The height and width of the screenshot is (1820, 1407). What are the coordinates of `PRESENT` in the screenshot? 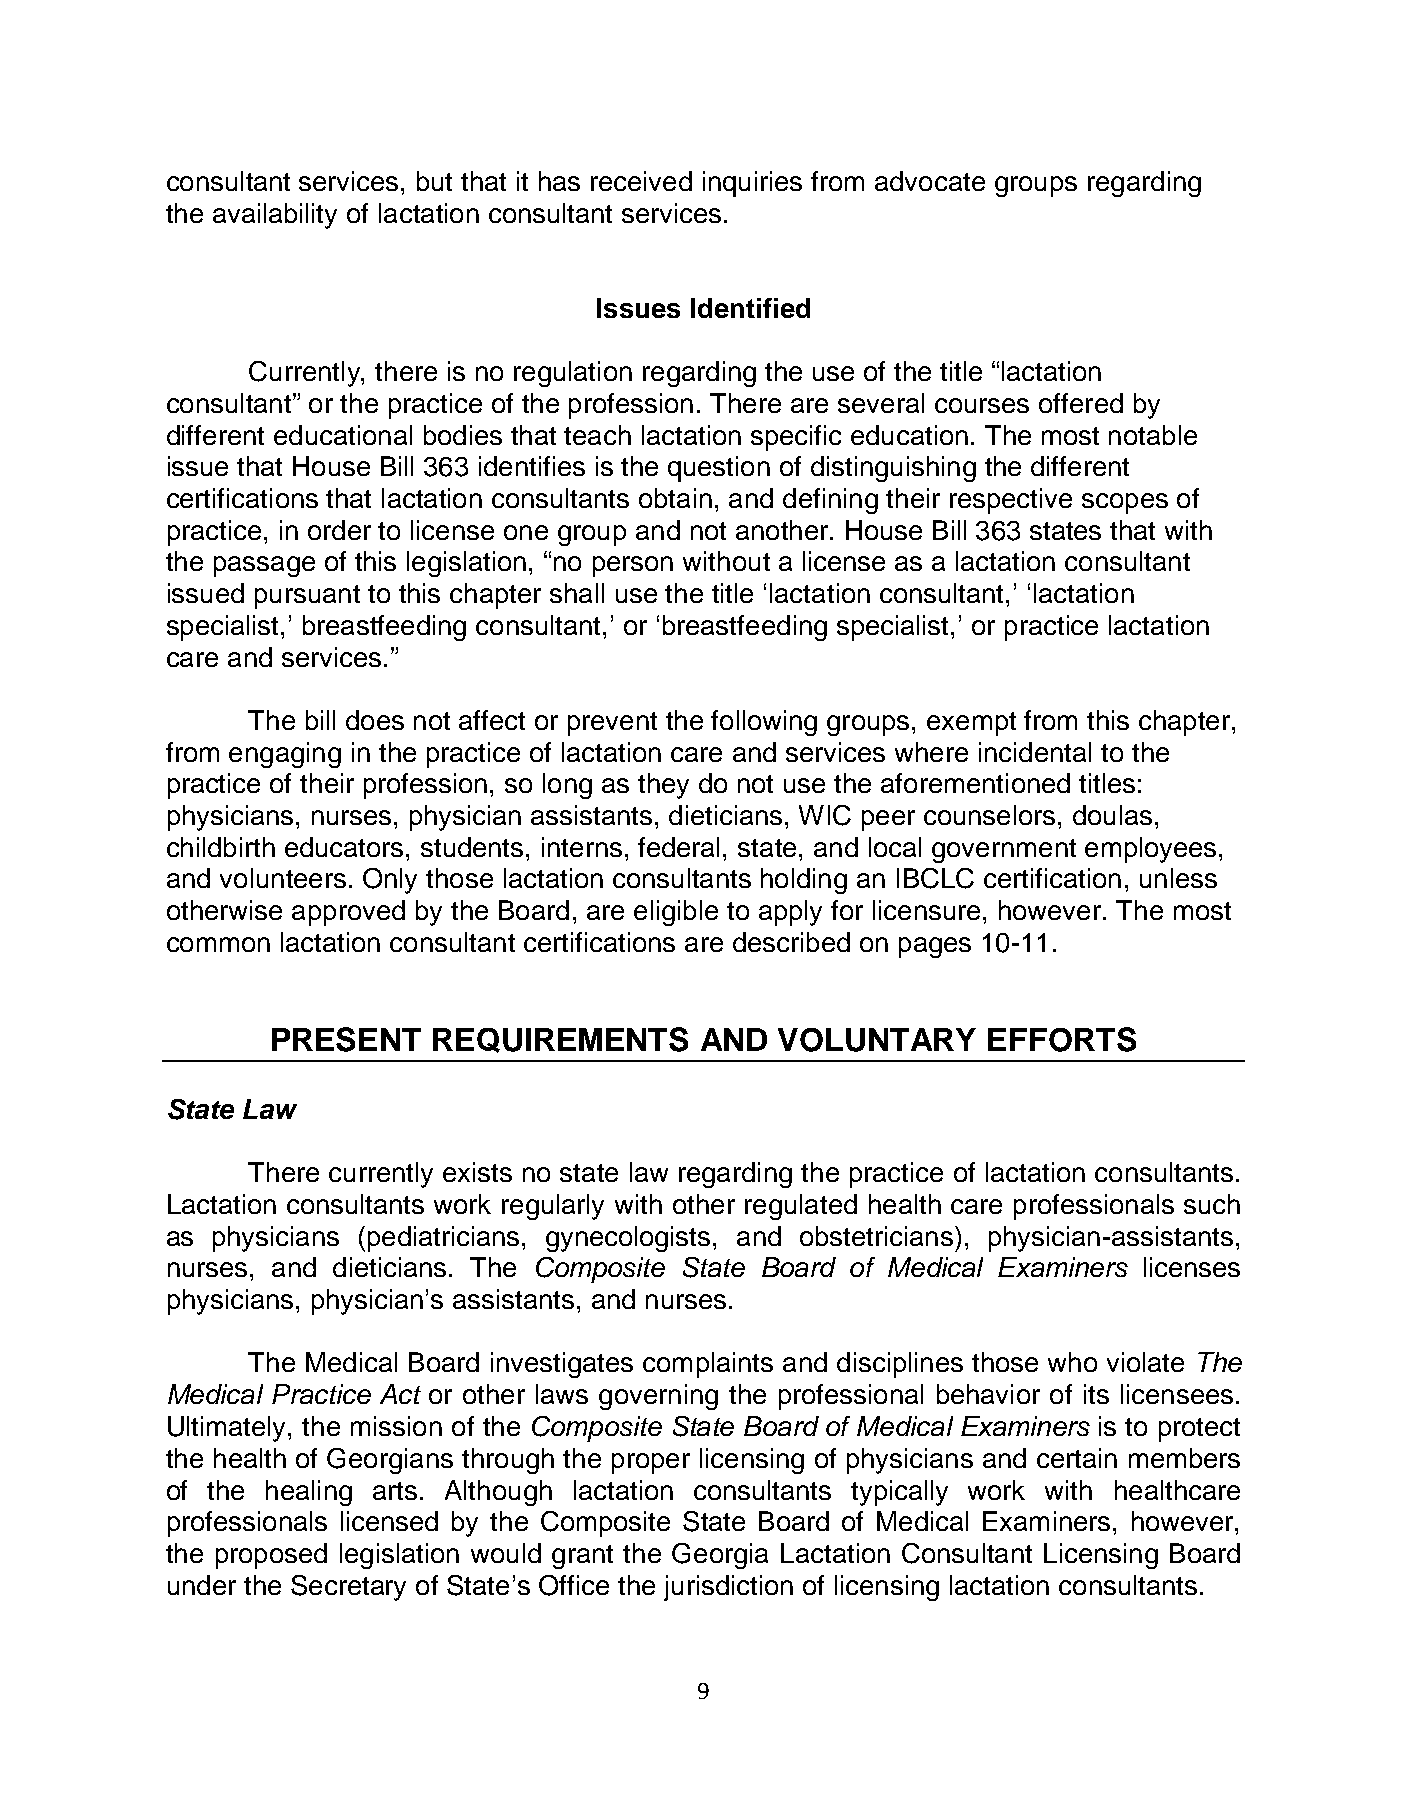 It's located at (346, 1039).
